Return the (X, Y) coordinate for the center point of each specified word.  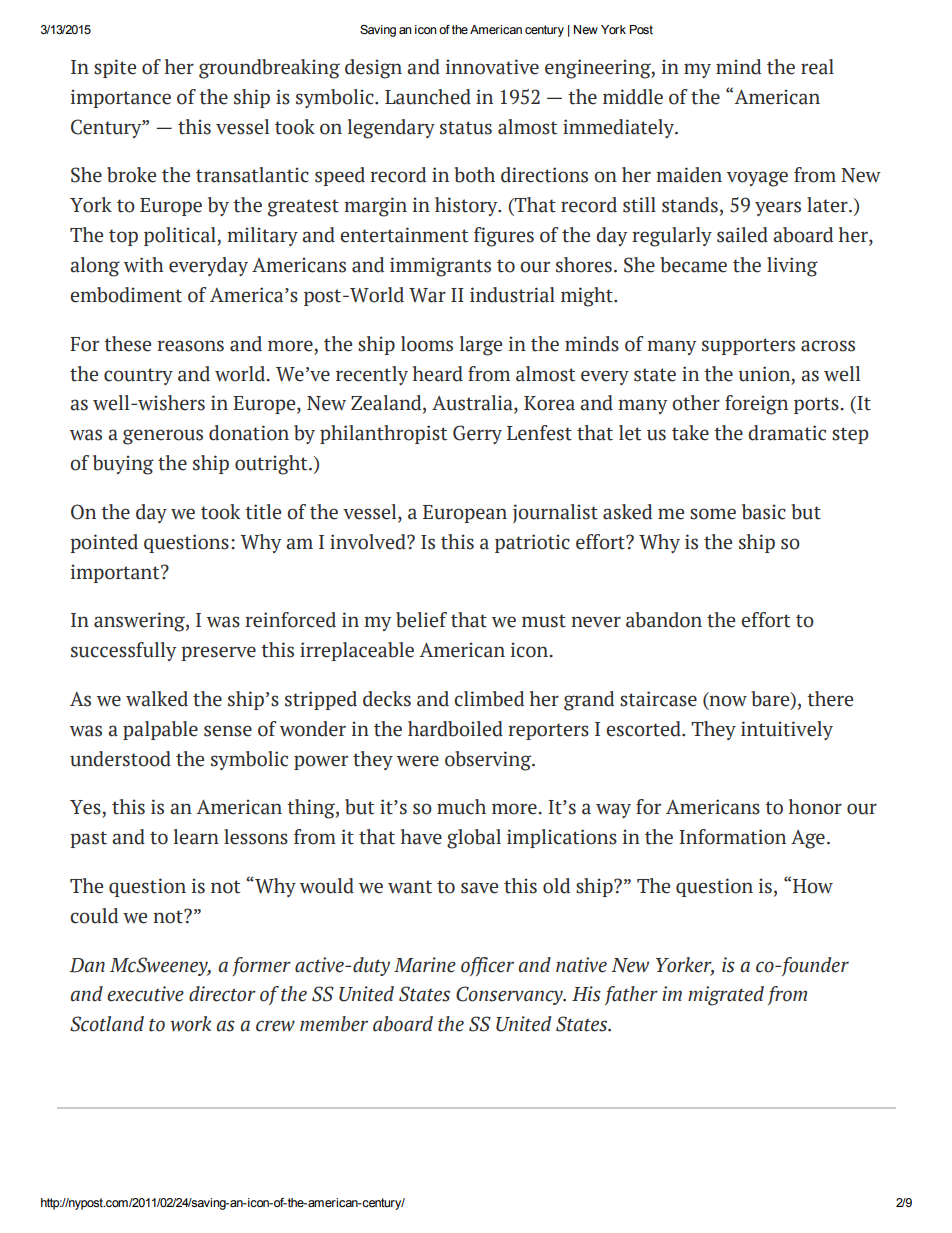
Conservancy (511, 995)
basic (764, 512)
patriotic (532, 543)
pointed (104, 543)
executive (145, 994)
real (817, 67)
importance (121, 98)
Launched (428, 97)
